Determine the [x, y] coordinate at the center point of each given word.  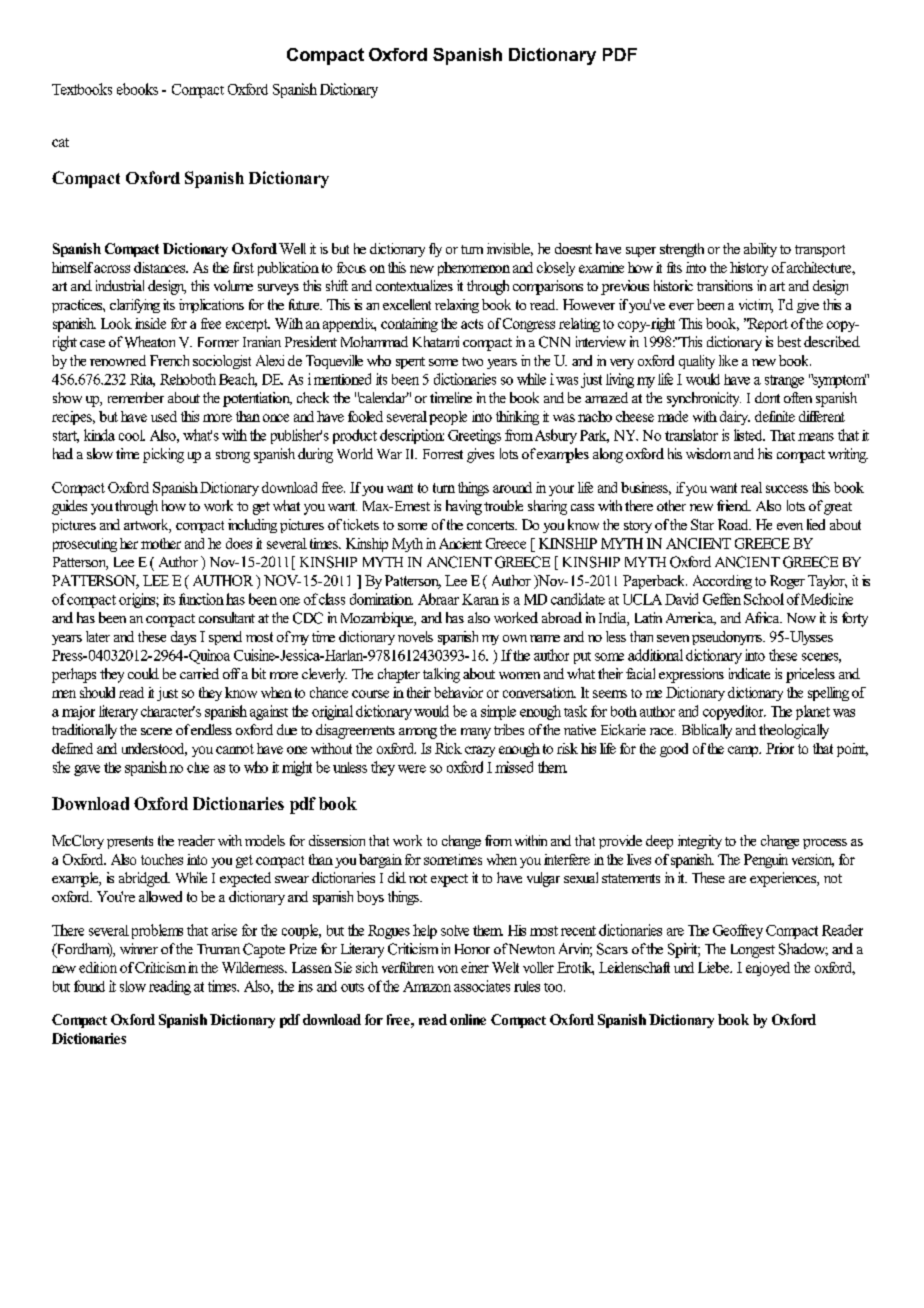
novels [415, 636]
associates [482, 986]
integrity [700, 842]
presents [130, 842]
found [89, 986]
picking [163, 455]
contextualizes [414, 285]
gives [480, 455]
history [749, 269]
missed [514, 767]
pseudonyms [728, 638]
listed [749, 435]
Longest [753, 951]
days [183, 638]
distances [161, 267]
